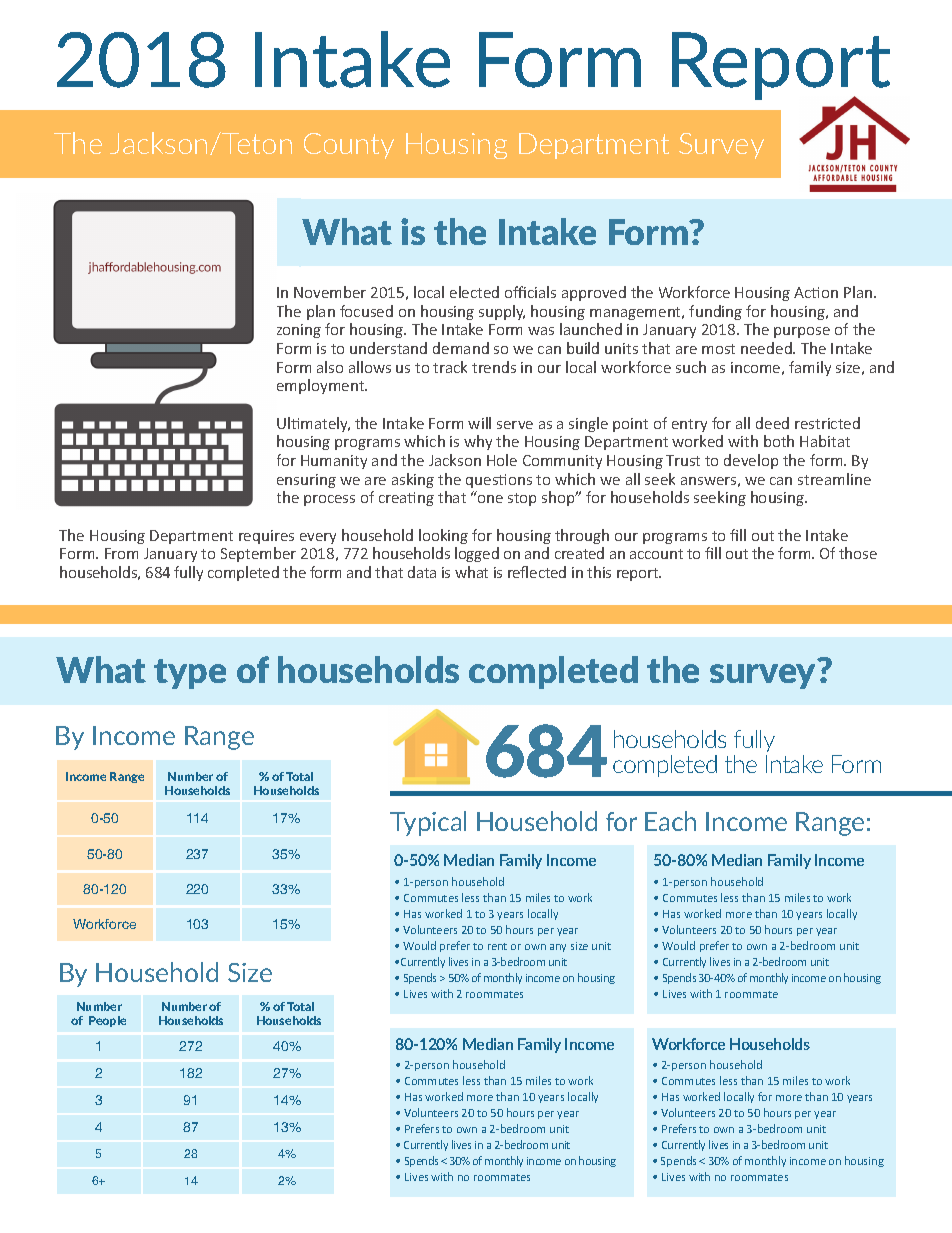  I want to click on People, so click(107, 1021).
